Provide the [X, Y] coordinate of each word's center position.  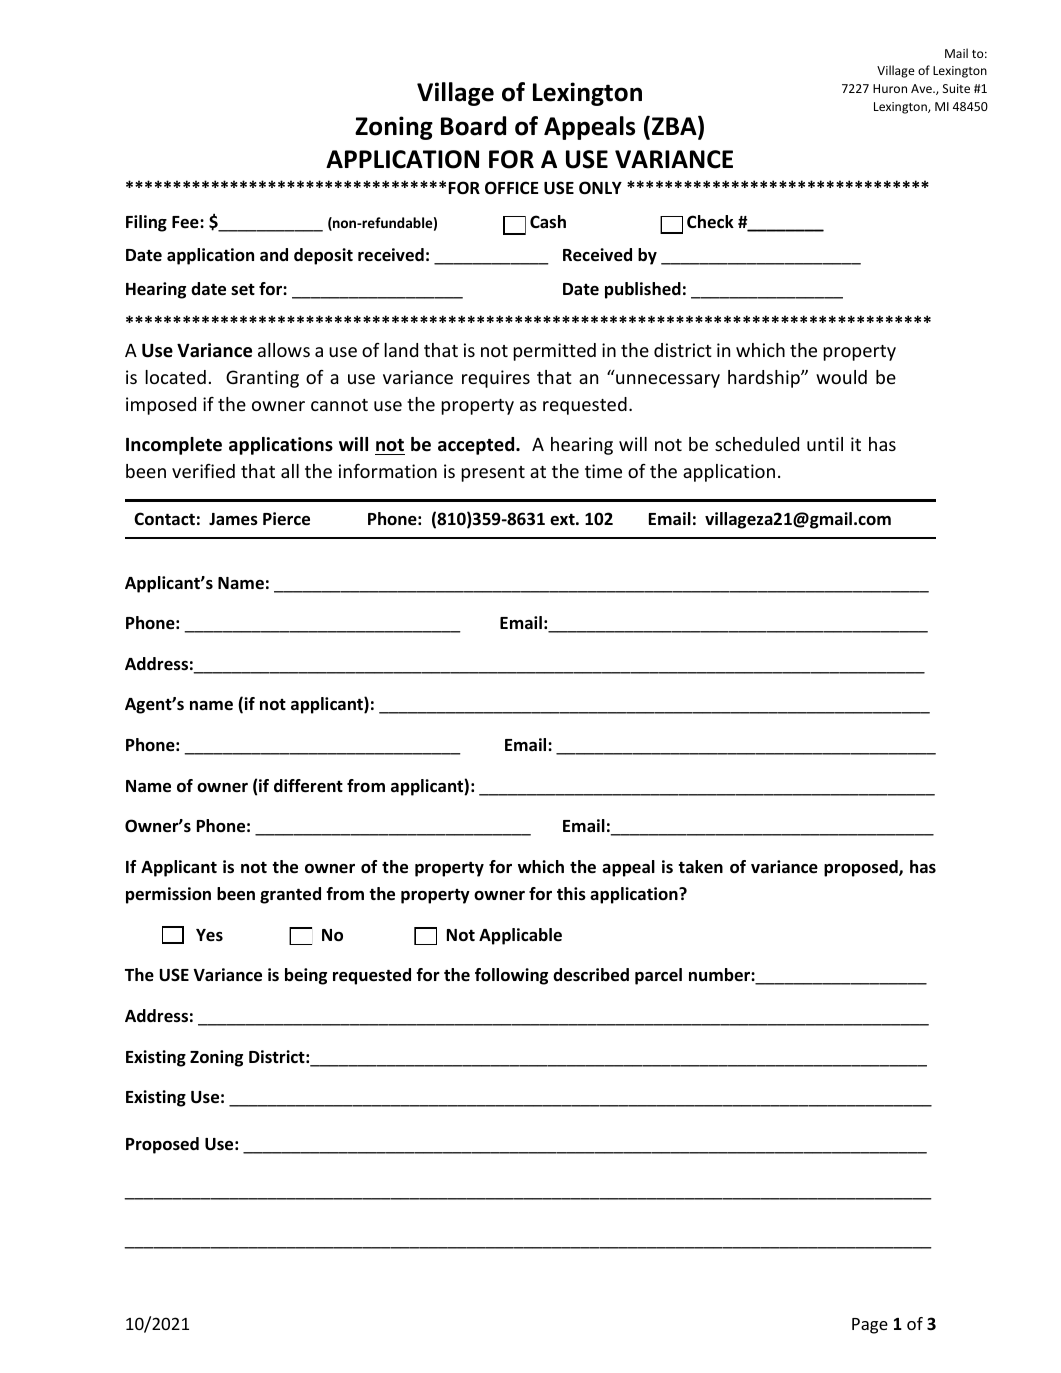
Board [473, 126]
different [308, 786]
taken [700, 867]
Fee [186, 222]
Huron [890, 88]
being [306, 976]
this [571, 894]
